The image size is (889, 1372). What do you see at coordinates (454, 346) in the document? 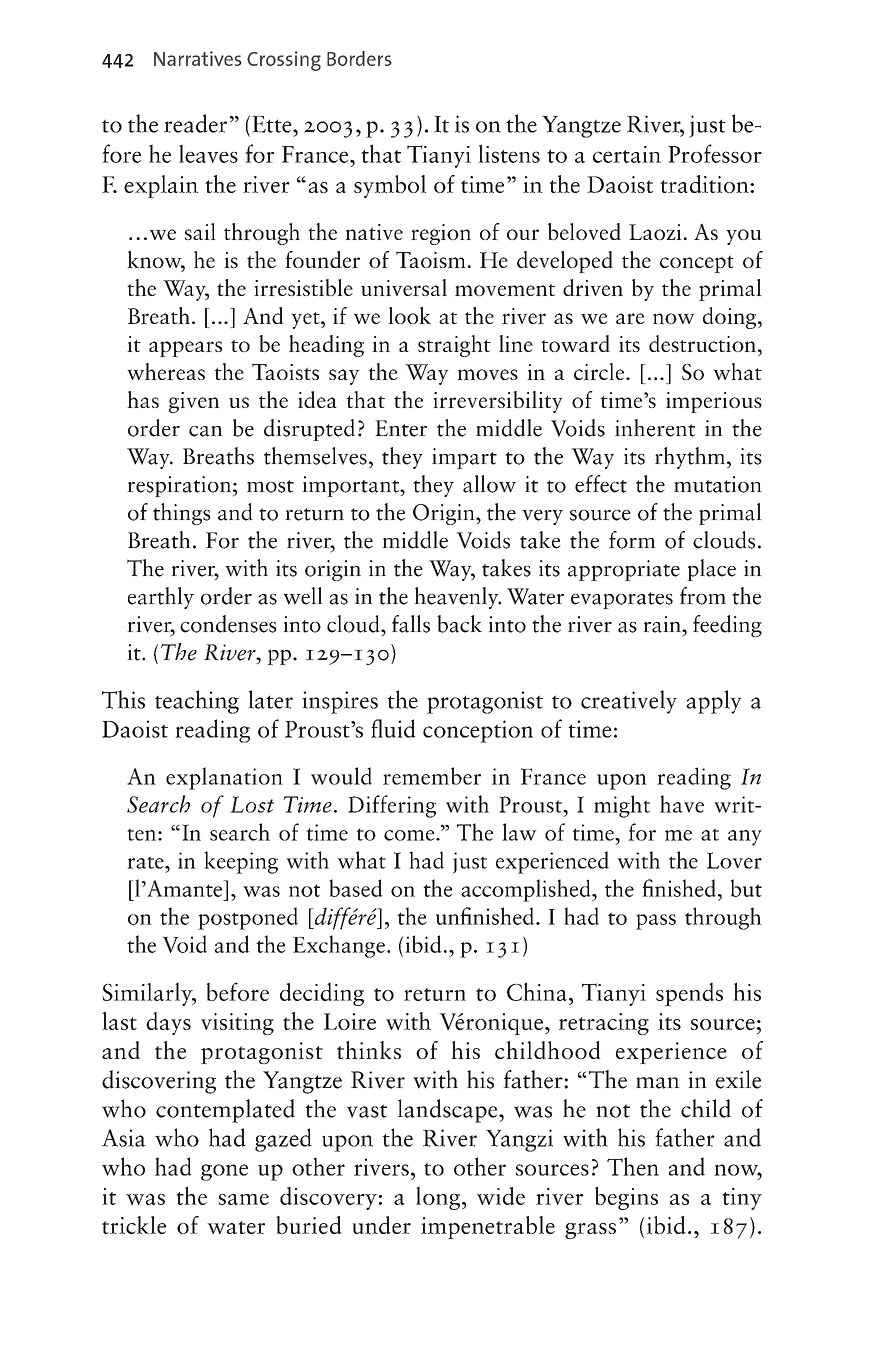
I see `straight` at bounding box center [454, 346].
